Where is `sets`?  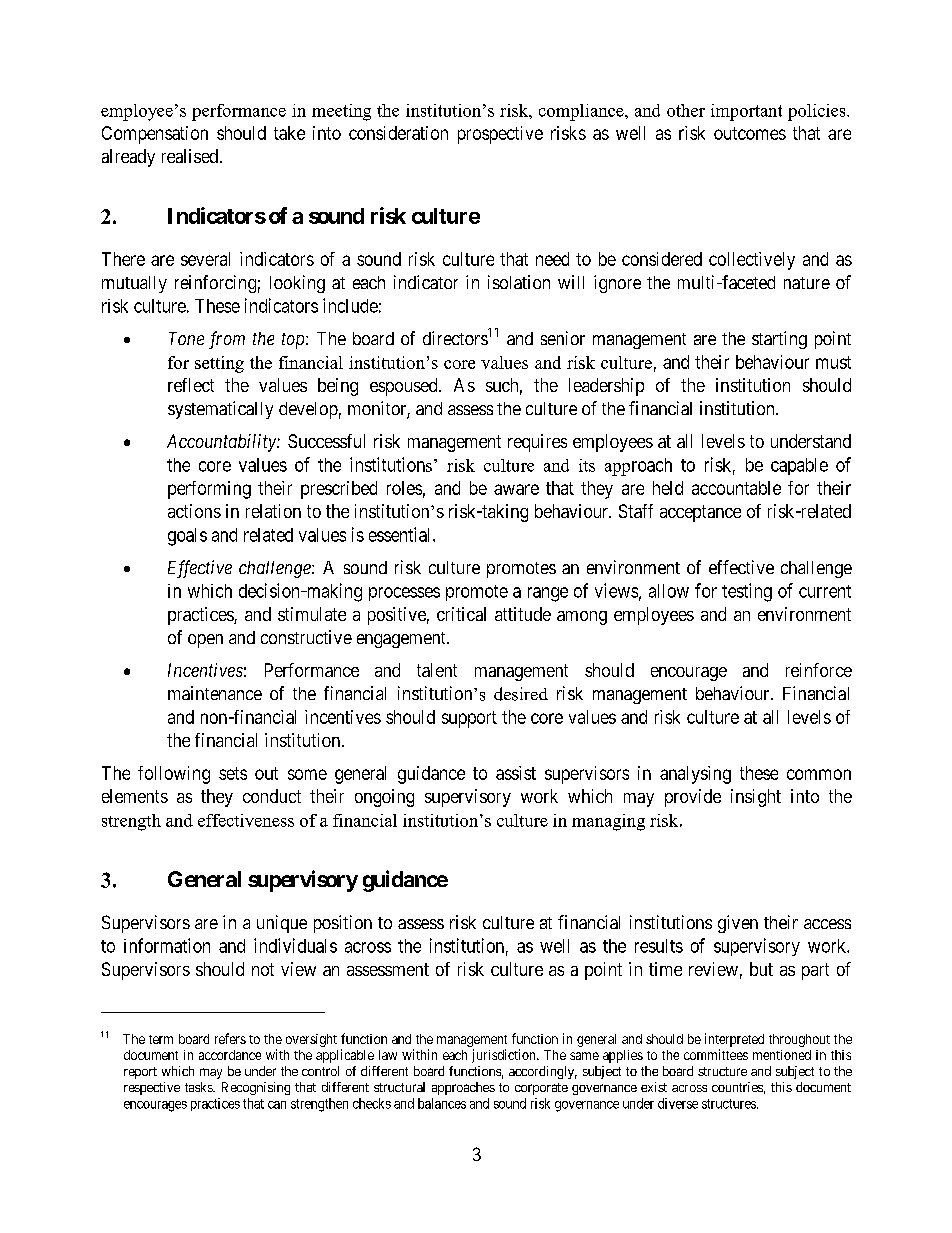
sets is located at coordinates (233, 773).
